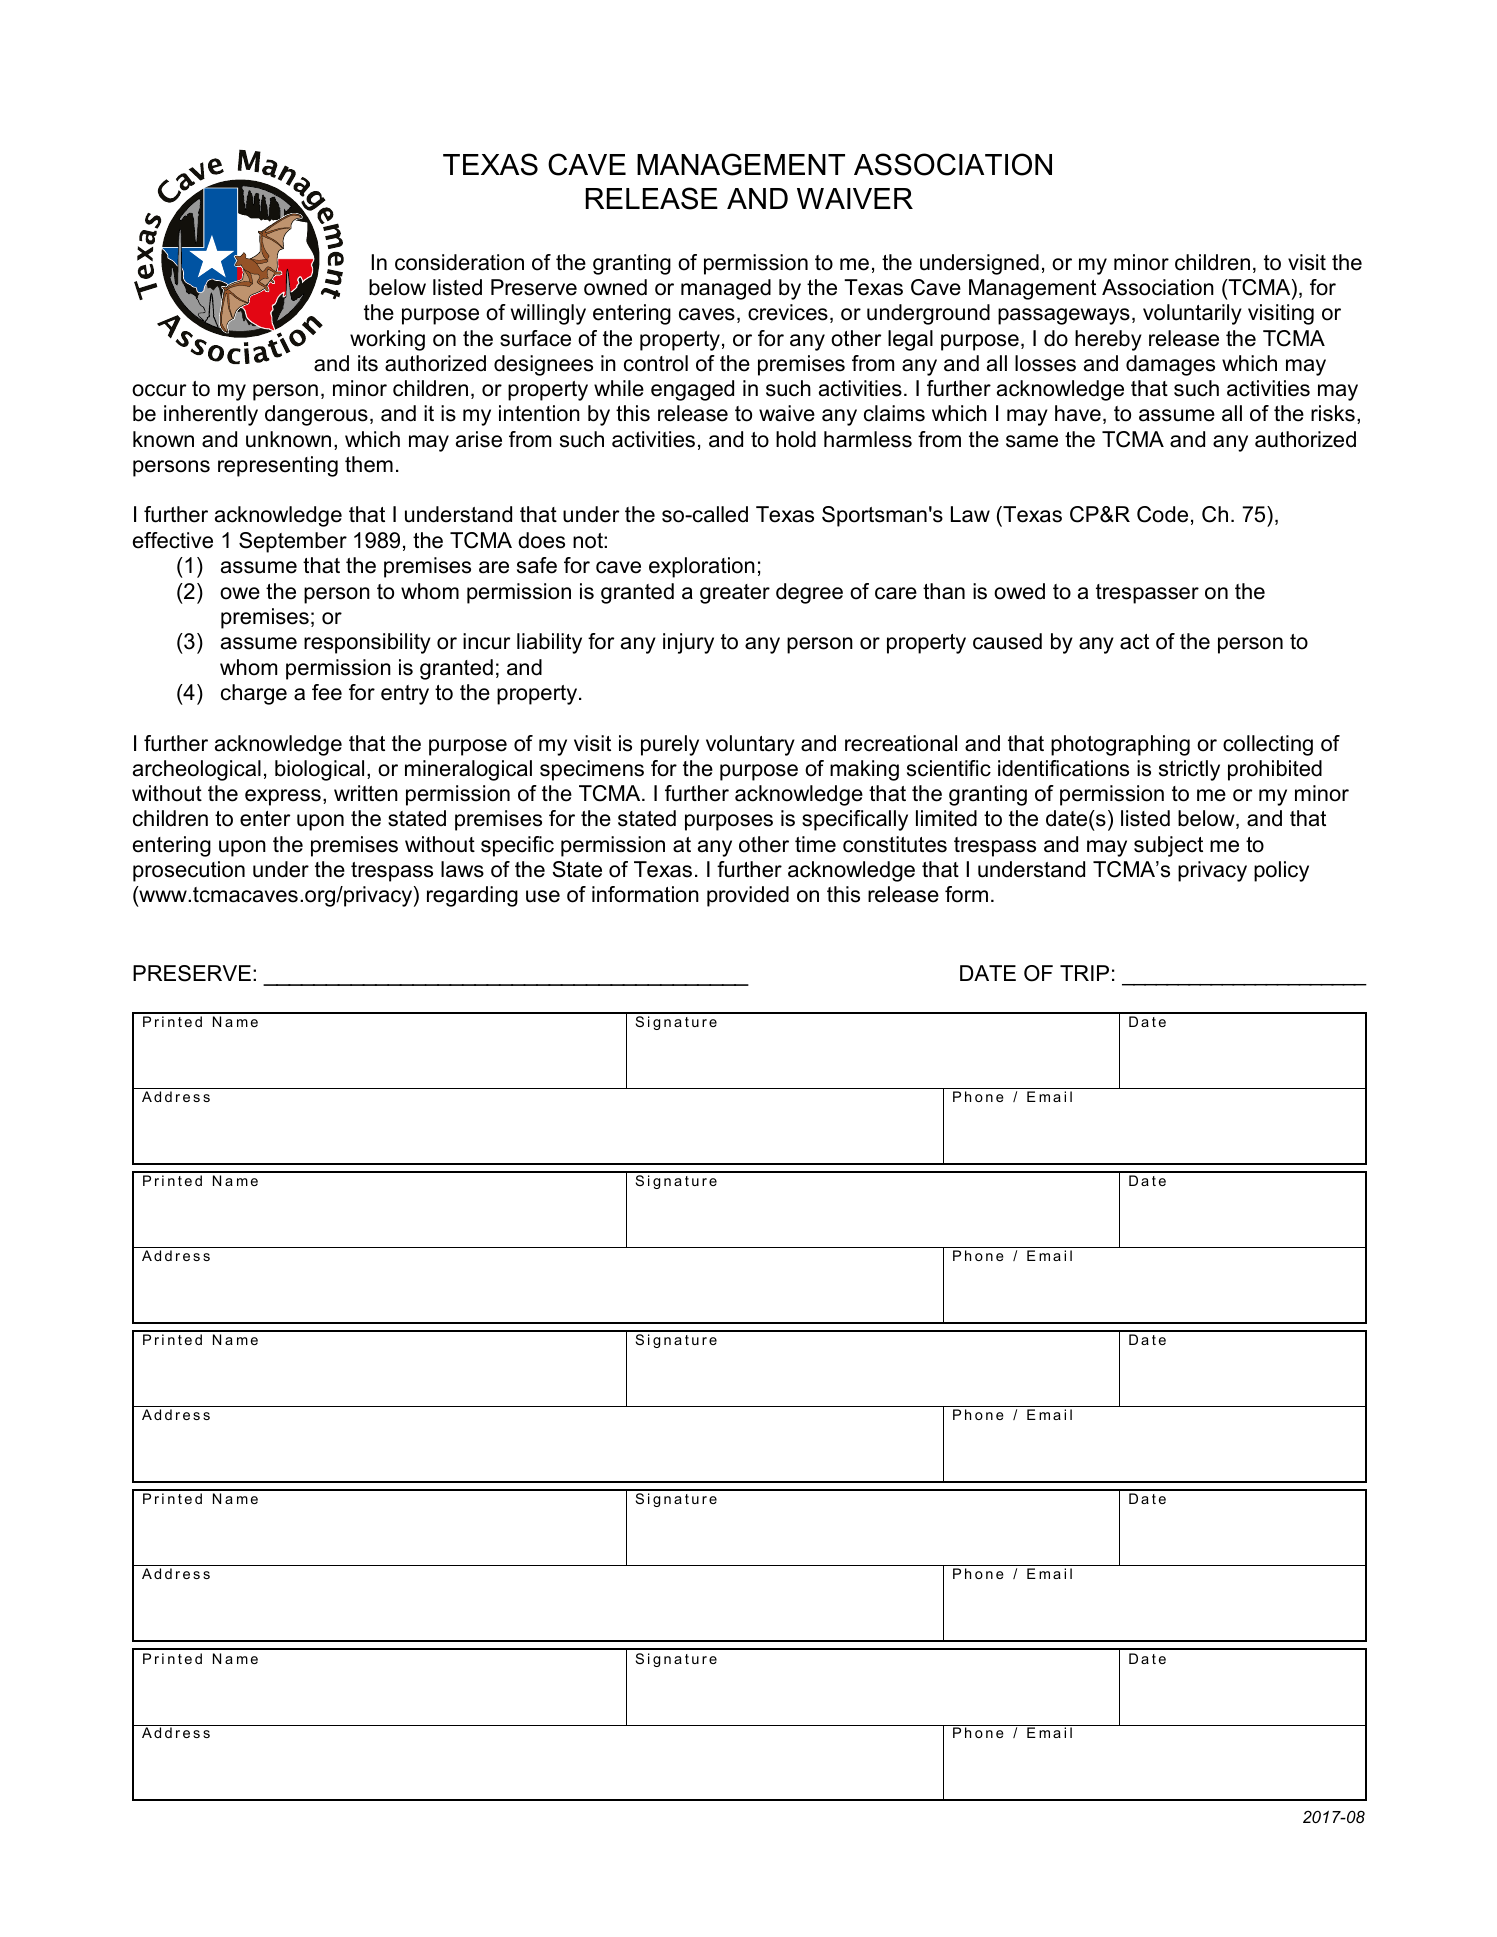  What do you see at coordinates (316, 415) in the screenshot?
I see `dangerous` at bounding box center [316, 415].
